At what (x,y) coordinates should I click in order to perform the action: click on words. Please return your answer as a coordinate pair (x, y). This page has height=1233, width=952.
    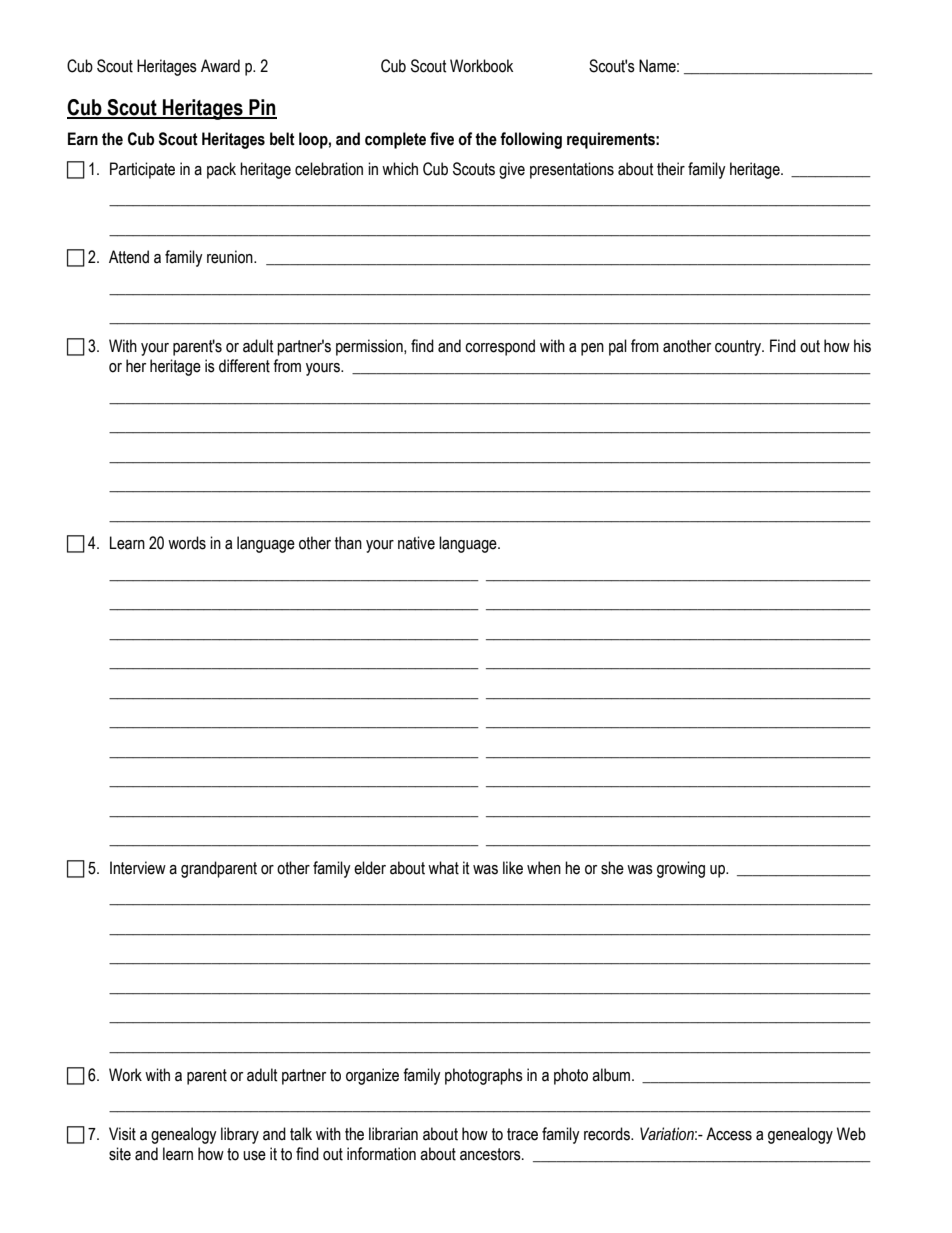
    Looking at the image, I should click on (187, 543).
